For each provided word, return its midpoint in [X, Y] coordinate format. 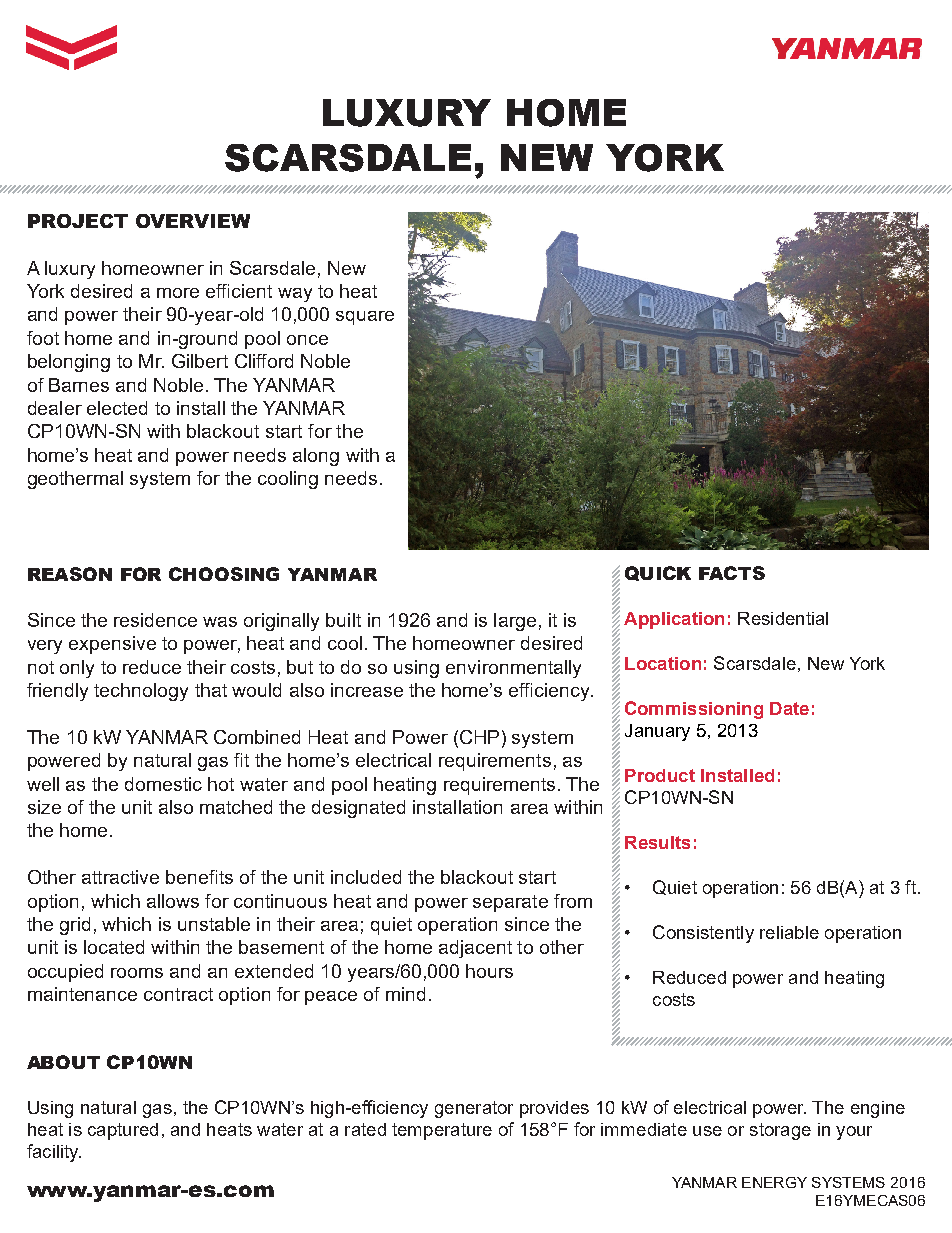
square [365, 318]
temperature [442, 1131]
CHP [479, 737]
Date [789, 708]
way [295, 295]
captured [123, 1131]
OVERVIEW [193, 221]
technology [141, 692]
